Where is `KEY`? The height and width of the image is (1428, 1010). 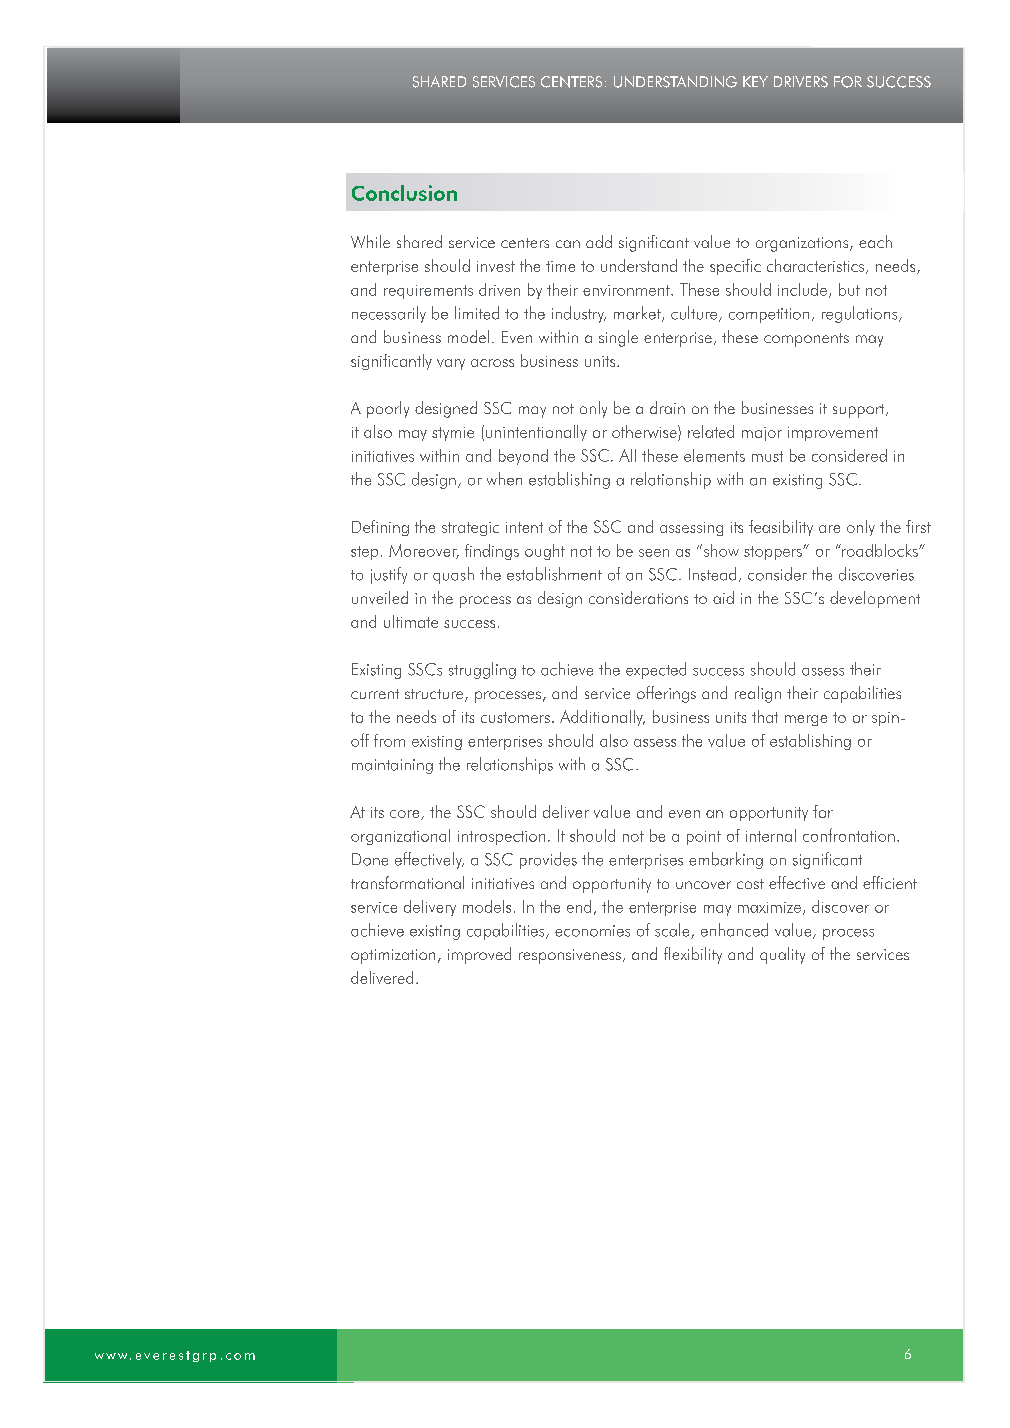
KEY is located at coordinates (755, 81).
